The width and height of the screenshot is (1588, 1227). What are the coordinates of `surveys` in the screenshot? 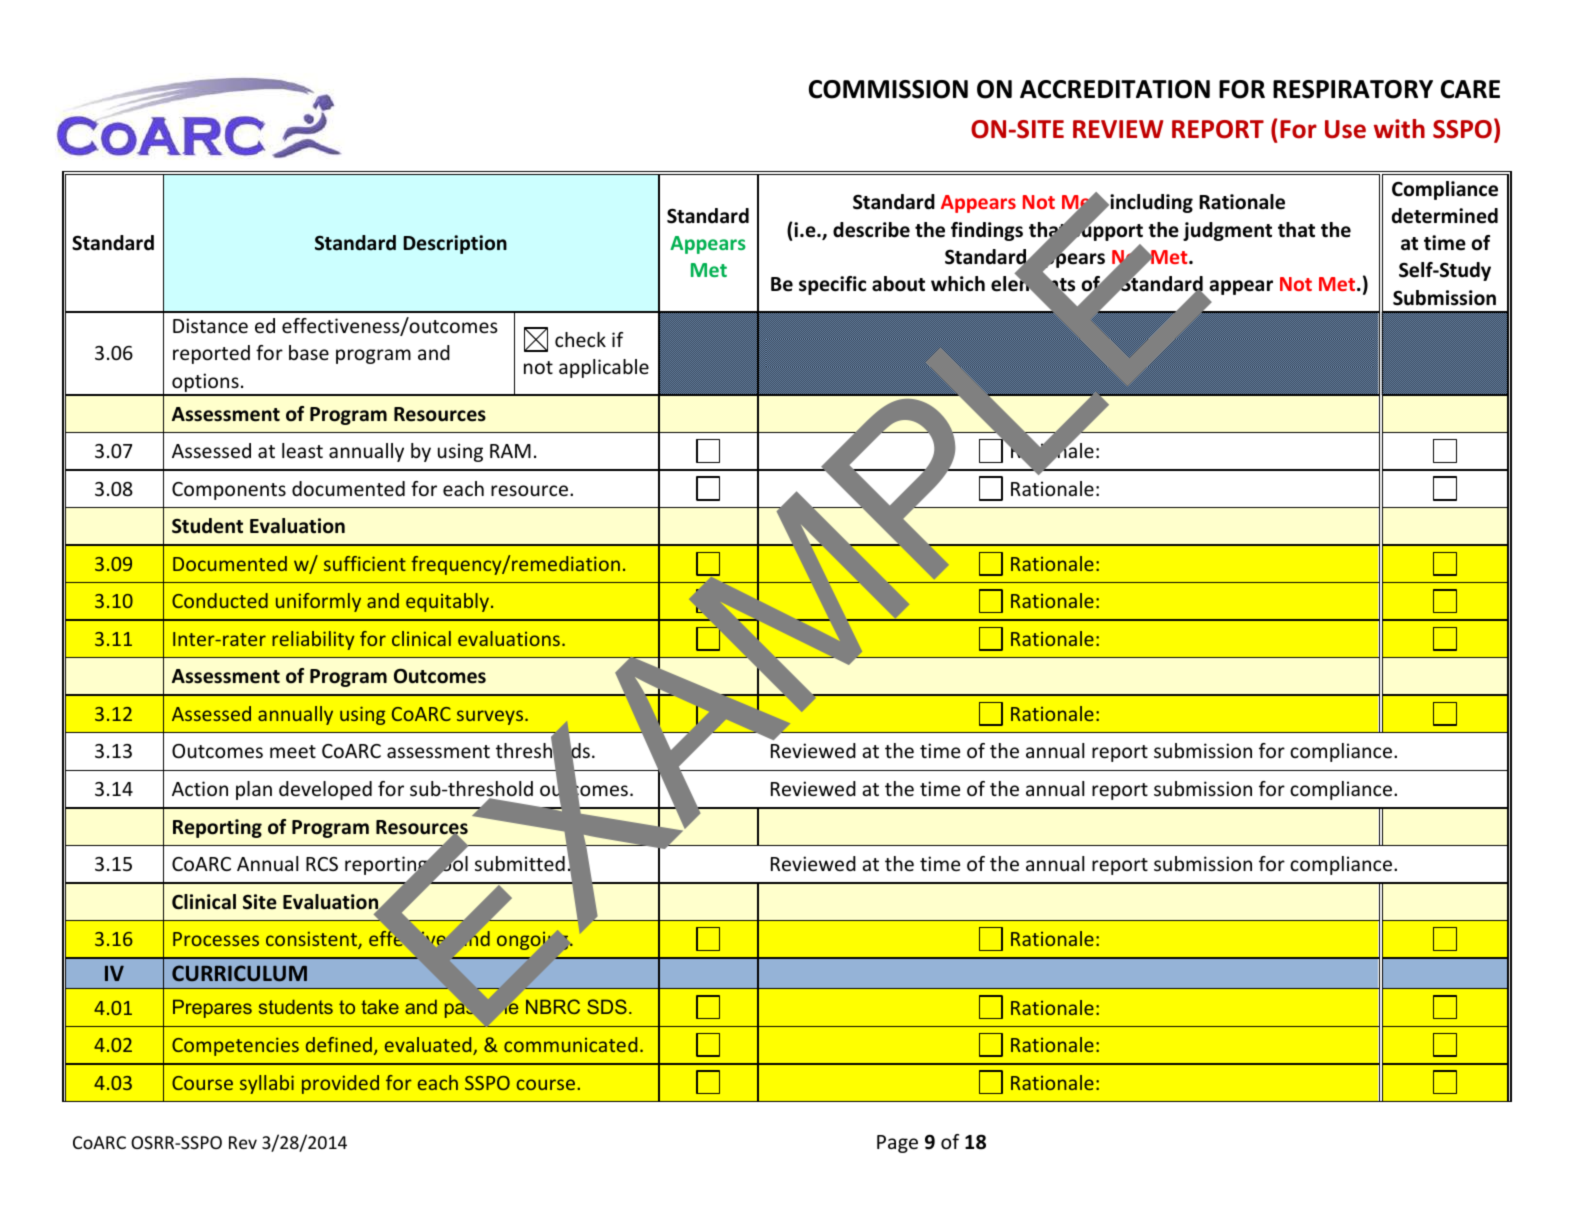 It's located at (491, 717).
